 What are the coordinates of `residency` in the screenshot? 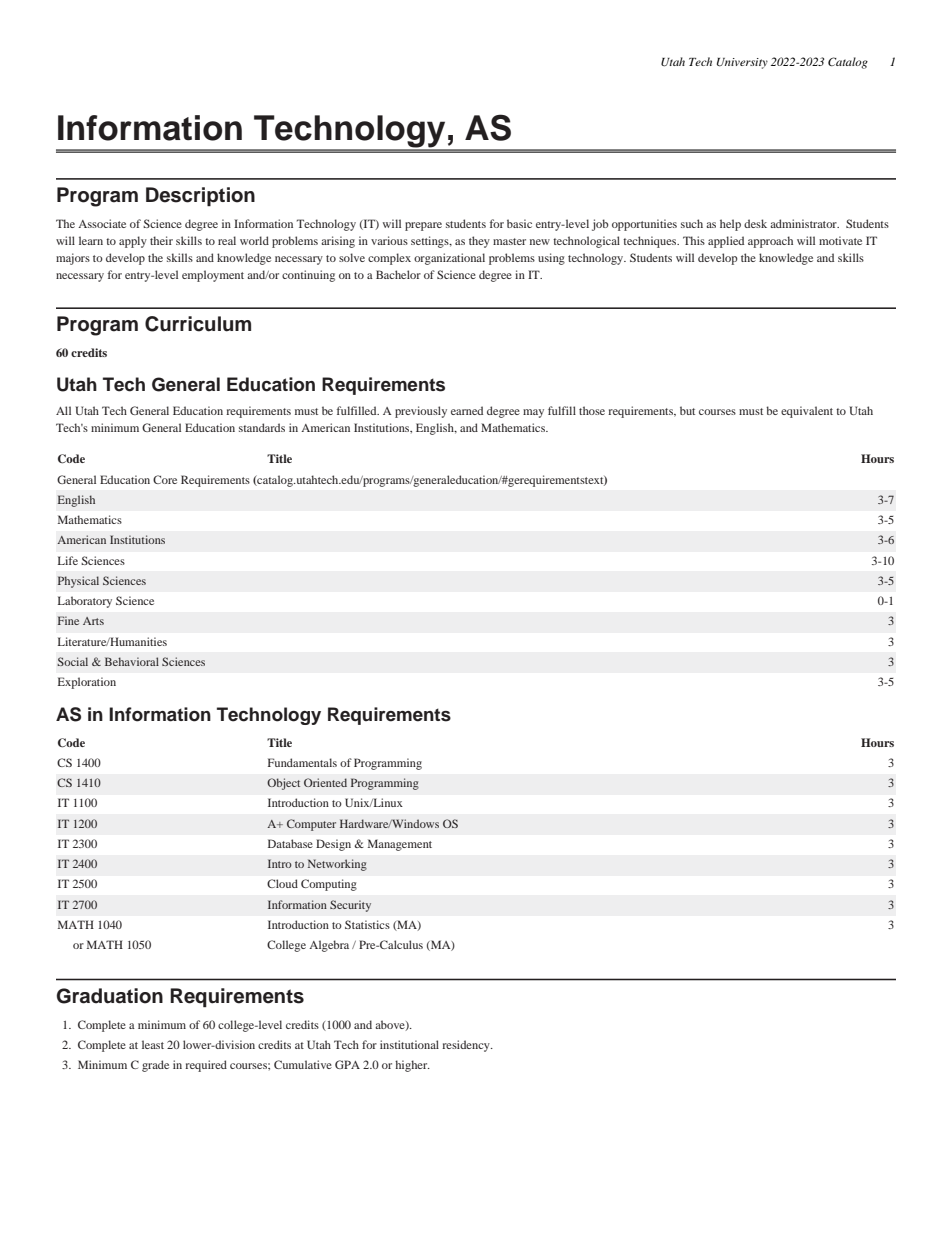 It's located at (467, 1046).
